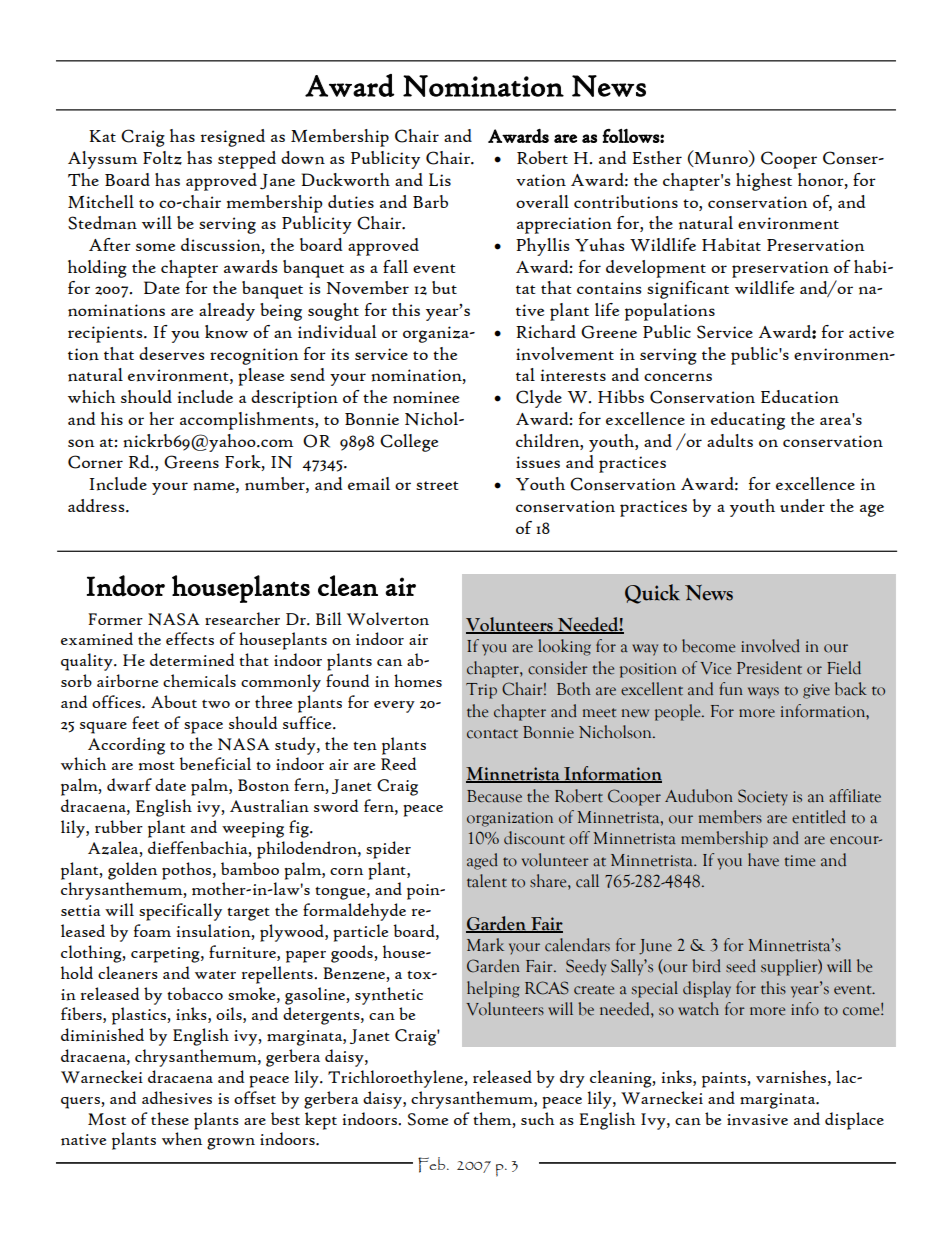  Describe the element at coordinates (764, 182) in the screenshot. I see `highest` at that location.
